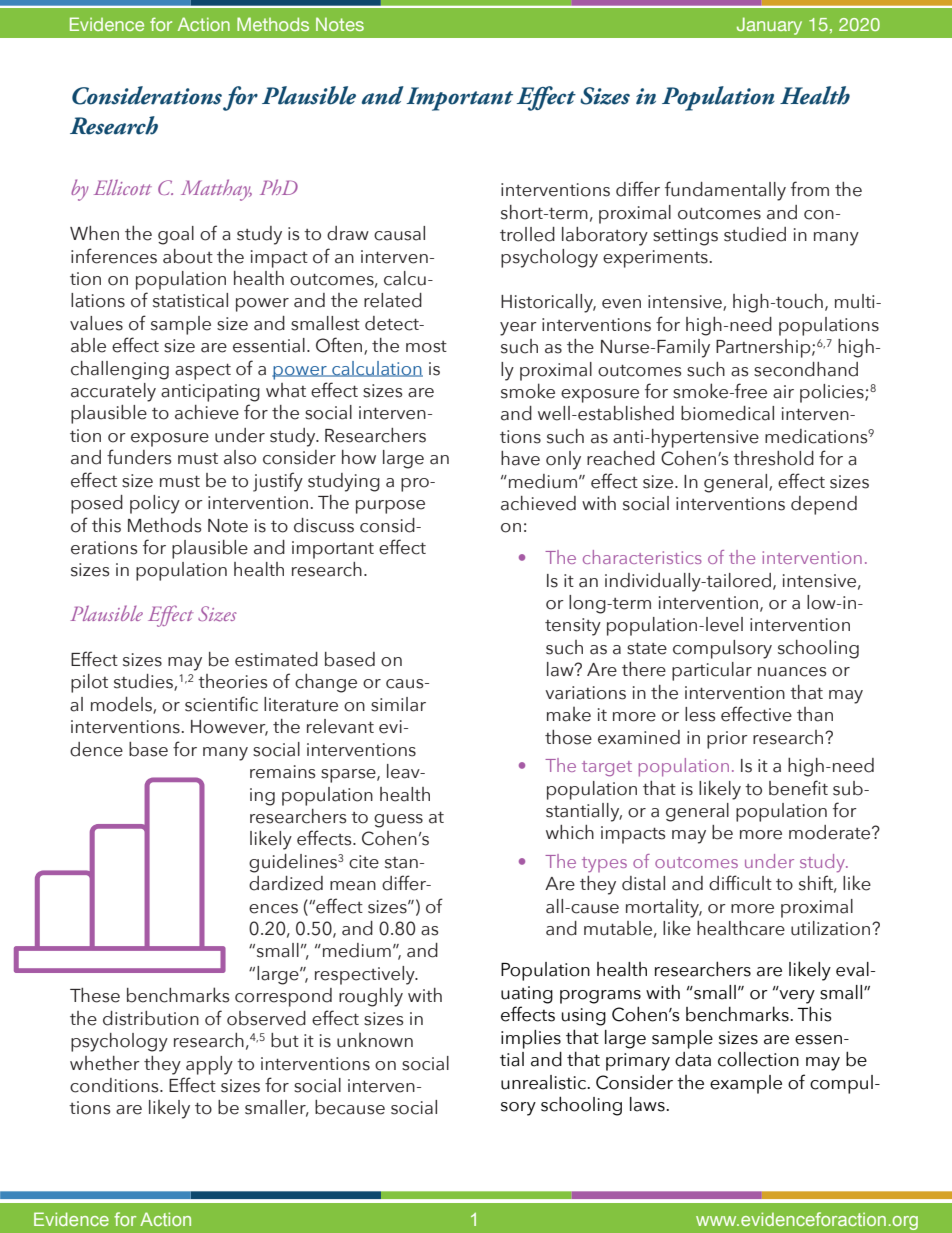 The image size is (952, 1233). Describe the element at coordinates (426, 347) in the page. I see `most` at that location.
